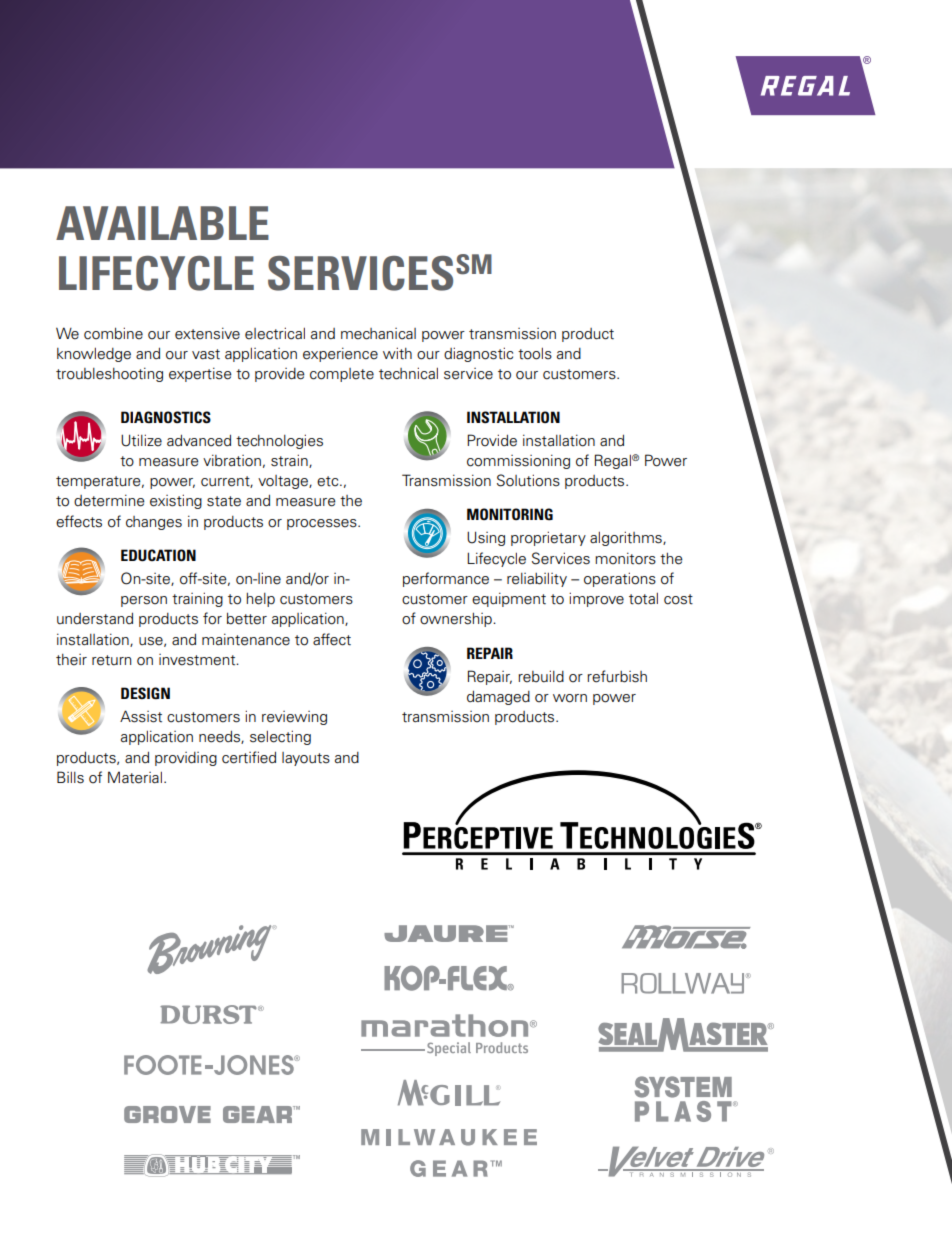 The height and width of the page is (1233, 952). I want to click on operations, so click(620, 579).
